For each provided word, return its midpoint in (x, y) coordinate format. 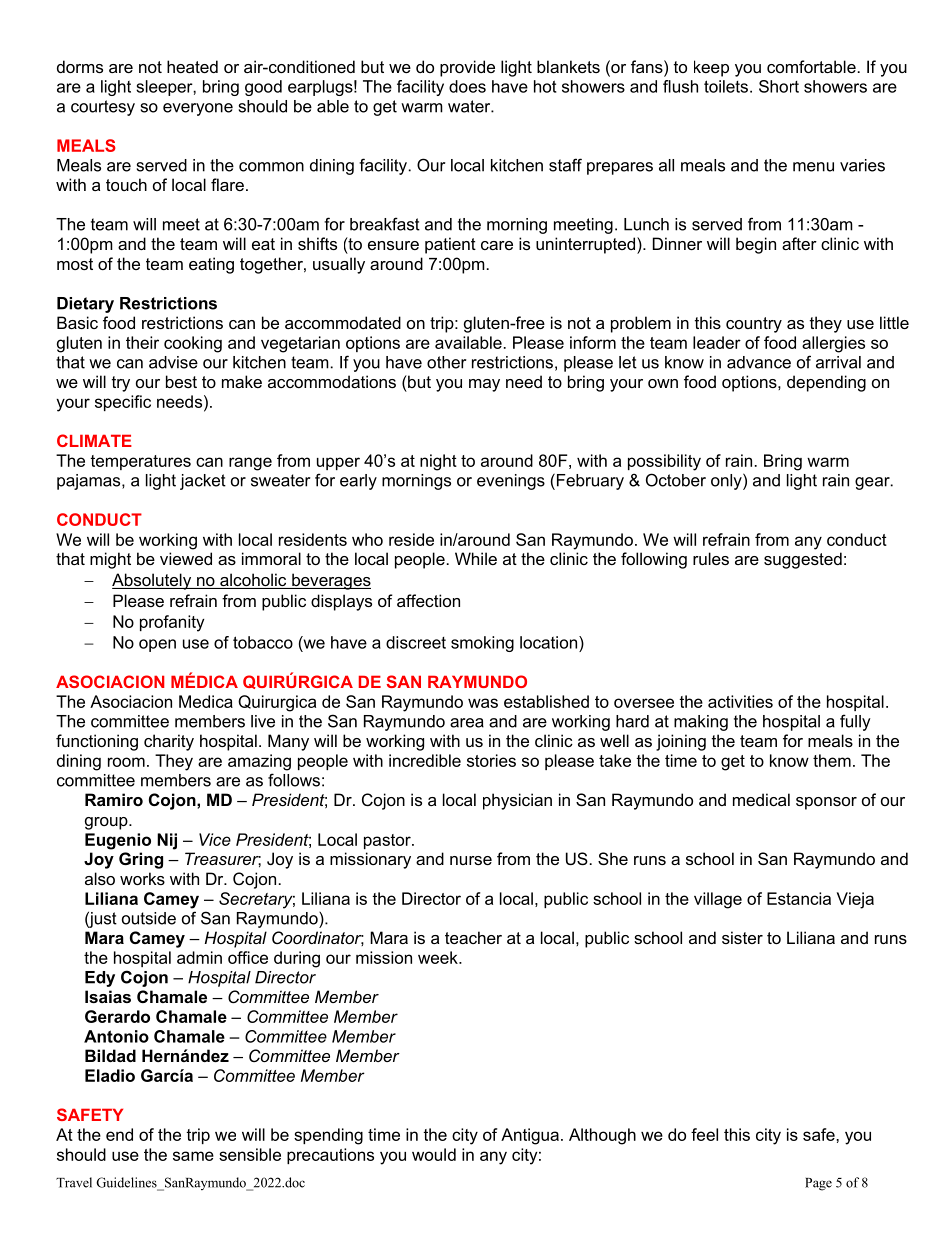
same (193, 1156)
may (484, 385)
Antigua (530, 1136)
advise (173, 362)
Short (779, 86)
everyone (198, 109)
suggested (803, 560)
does (467, 86)
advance (759, 362)
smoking (482, 644)
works (142, 878)
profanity (172, 623)
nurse (471, 860)
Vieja (855, 900)
